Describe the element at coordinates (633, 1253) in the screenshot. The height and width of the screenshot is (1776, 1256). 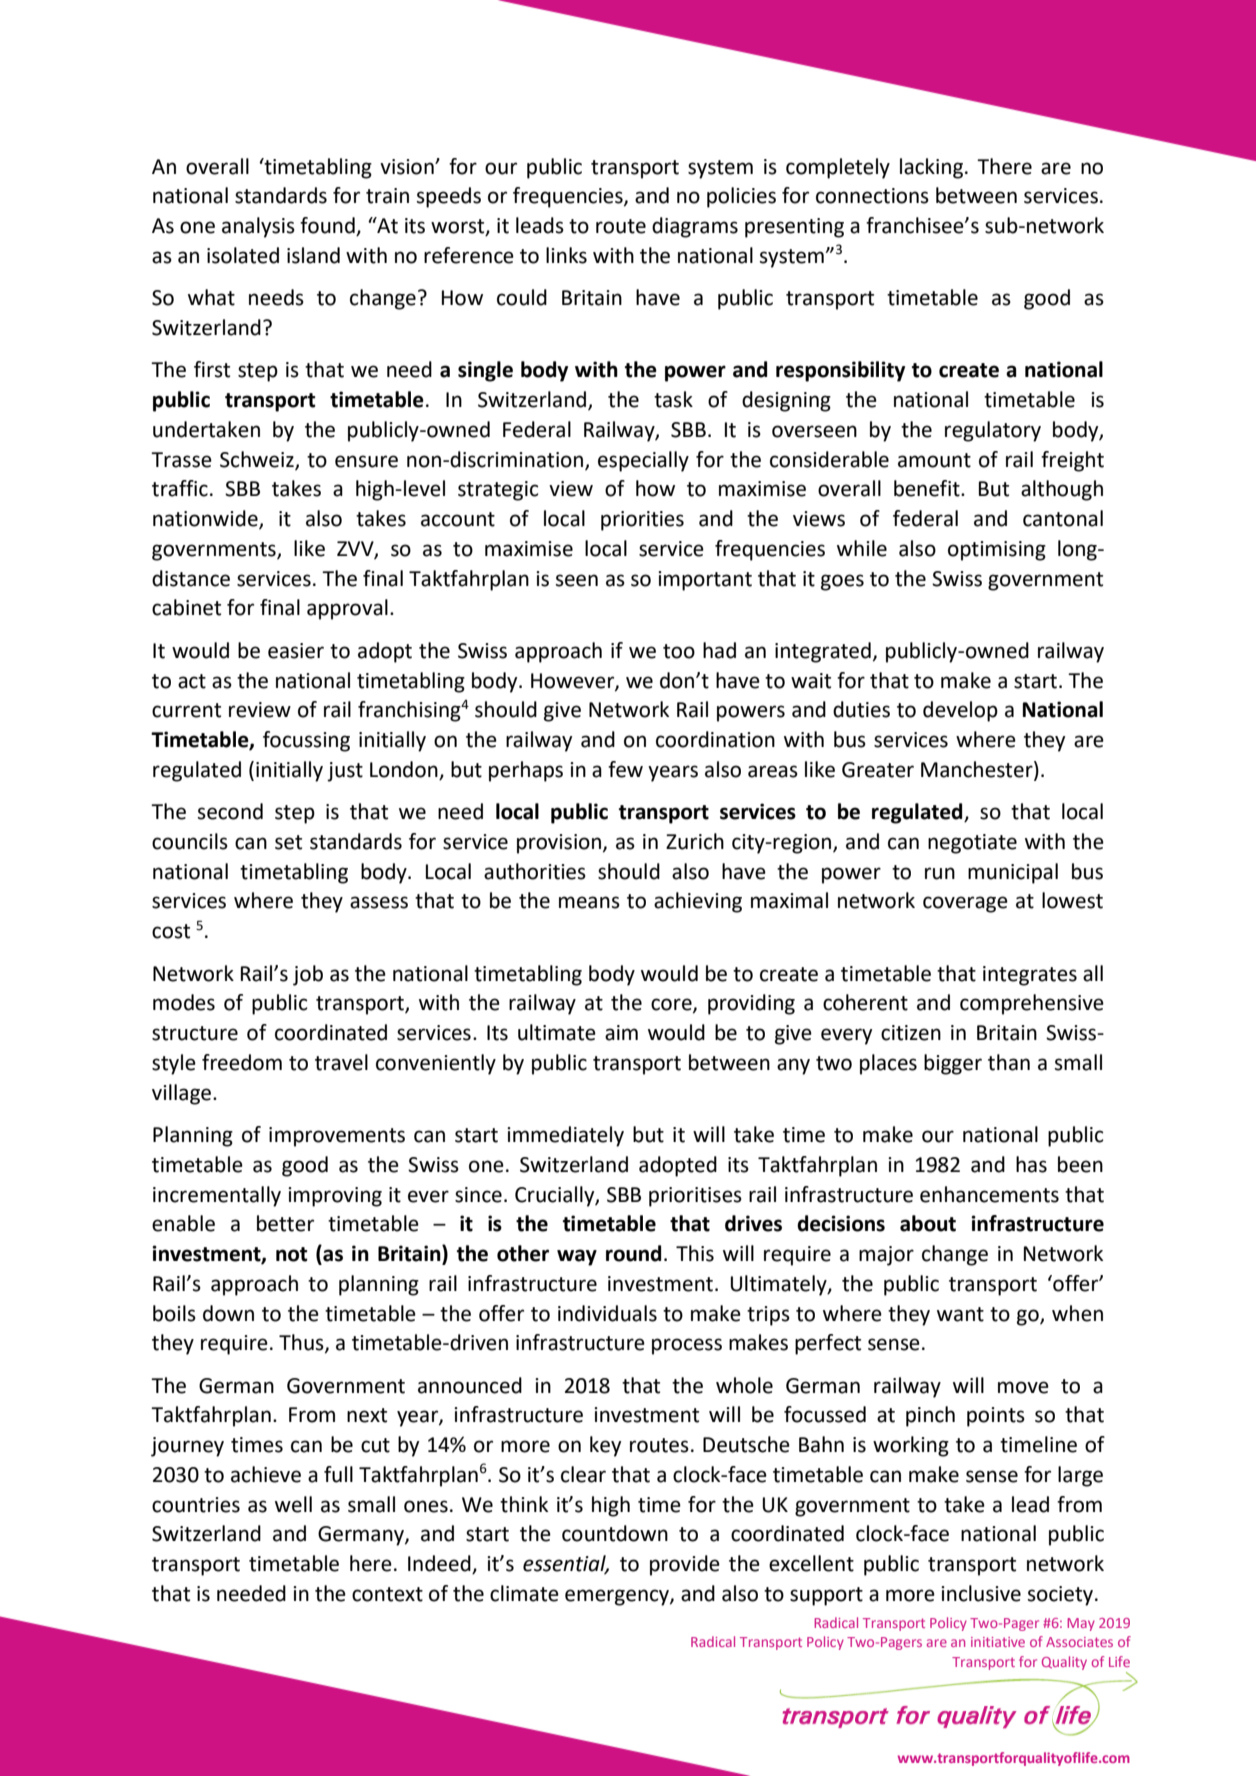
I see `round` at that location.
